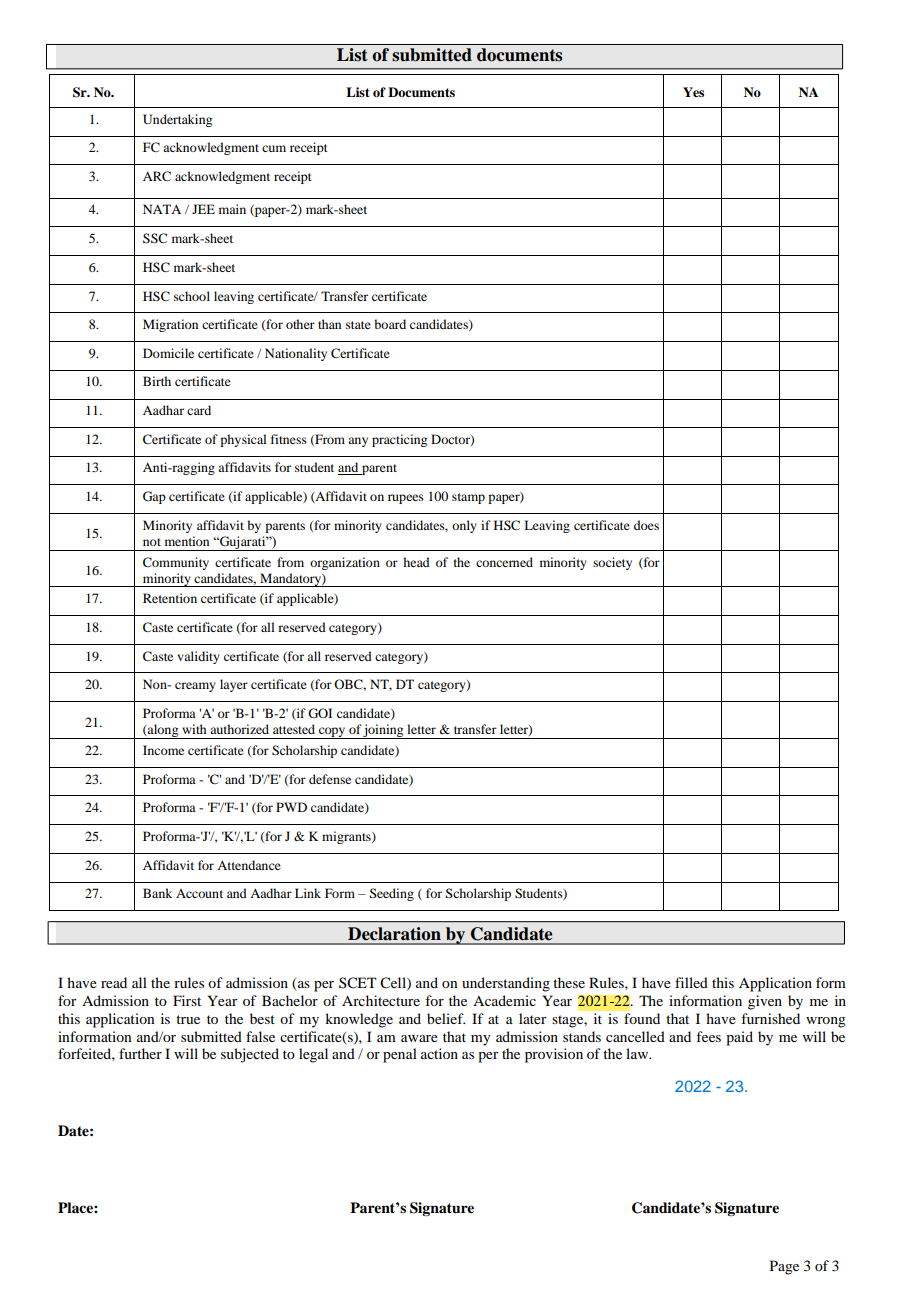 The image size is (924, 1307). I want to click on board, so click(390, 324).
